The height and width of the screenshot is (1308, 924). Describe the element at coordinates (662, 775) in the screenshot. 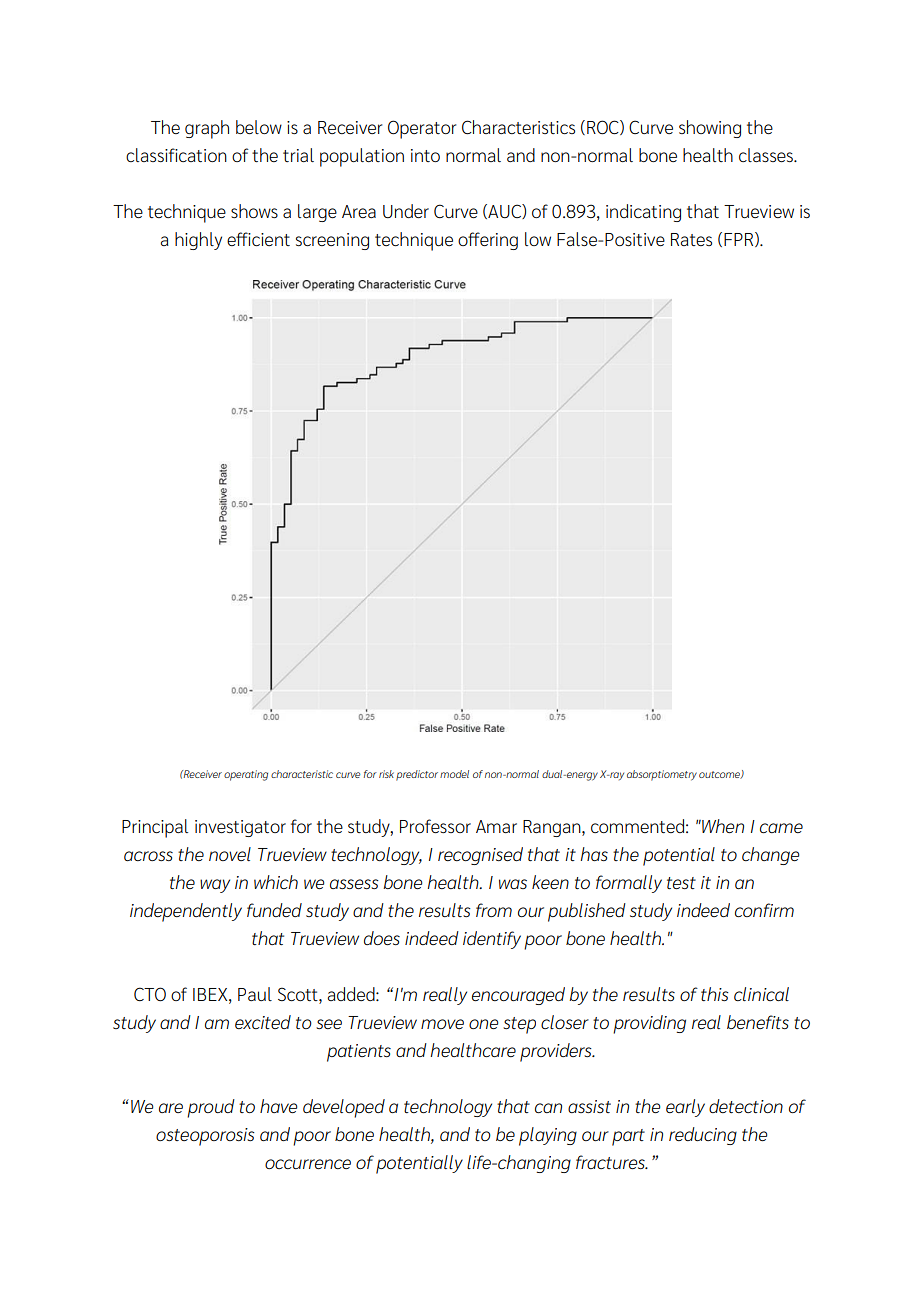

I see `absorptiometry` at that location.
